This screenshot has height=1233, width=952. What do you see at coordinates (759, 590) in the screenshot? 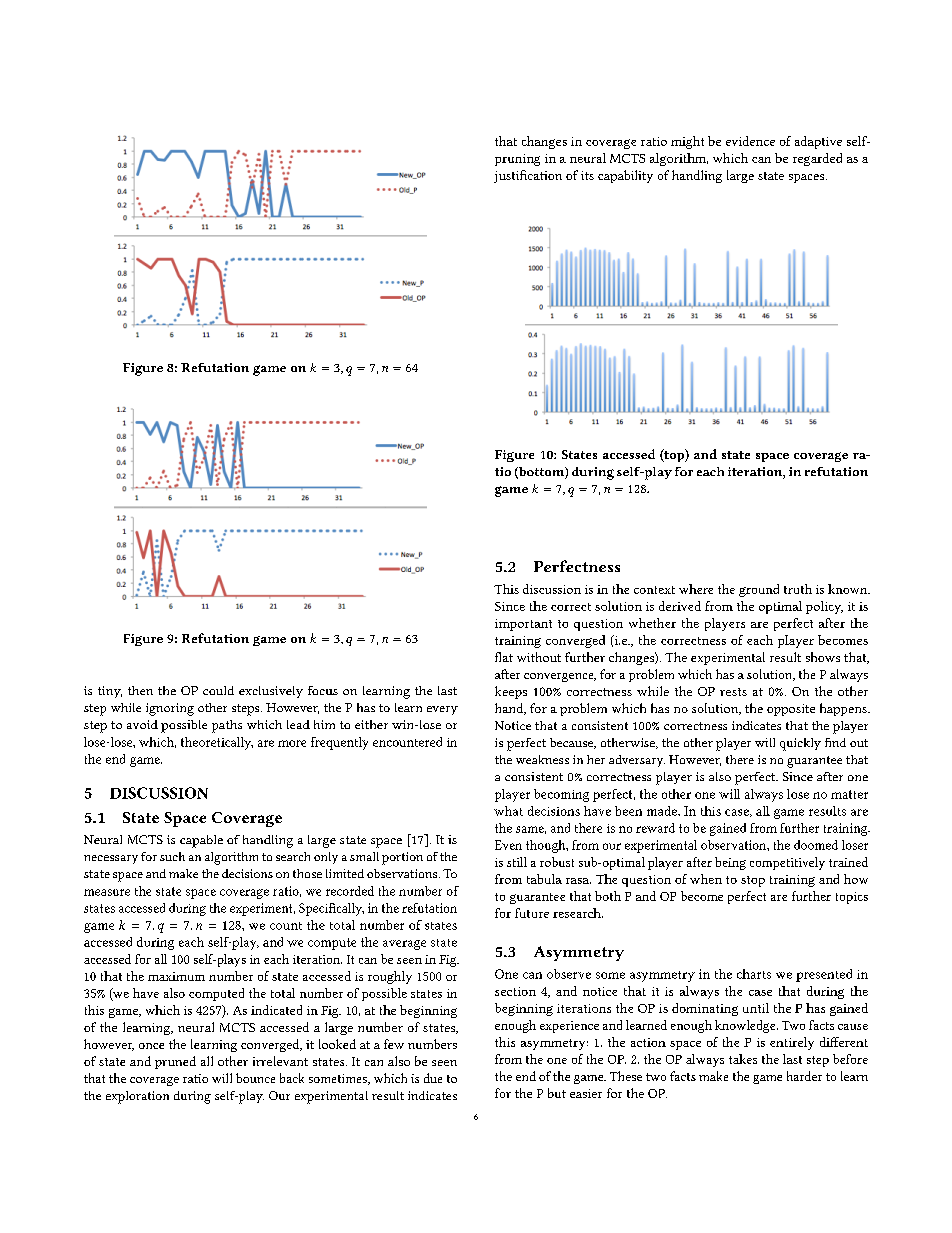
I see `ground` at bounding box center [759, 590].
